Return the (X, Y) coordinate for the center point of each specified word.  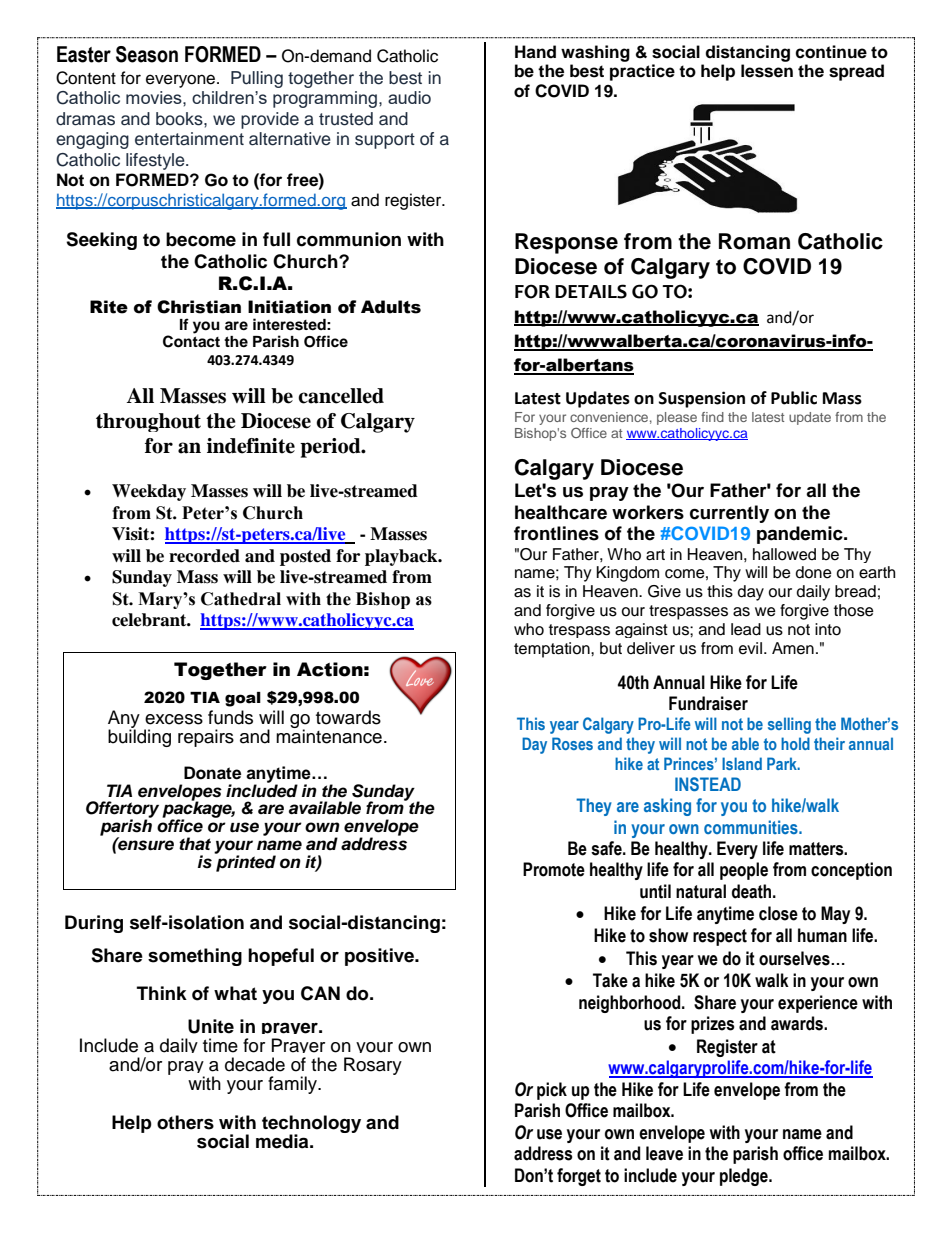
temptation (553, 650)
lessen (767, 71)
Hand (535, 52)
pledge (745, 1177)
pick (552, 1091)
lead (746, 629)
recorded (204, 556)
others (185, 1122)
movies (155, 97)
